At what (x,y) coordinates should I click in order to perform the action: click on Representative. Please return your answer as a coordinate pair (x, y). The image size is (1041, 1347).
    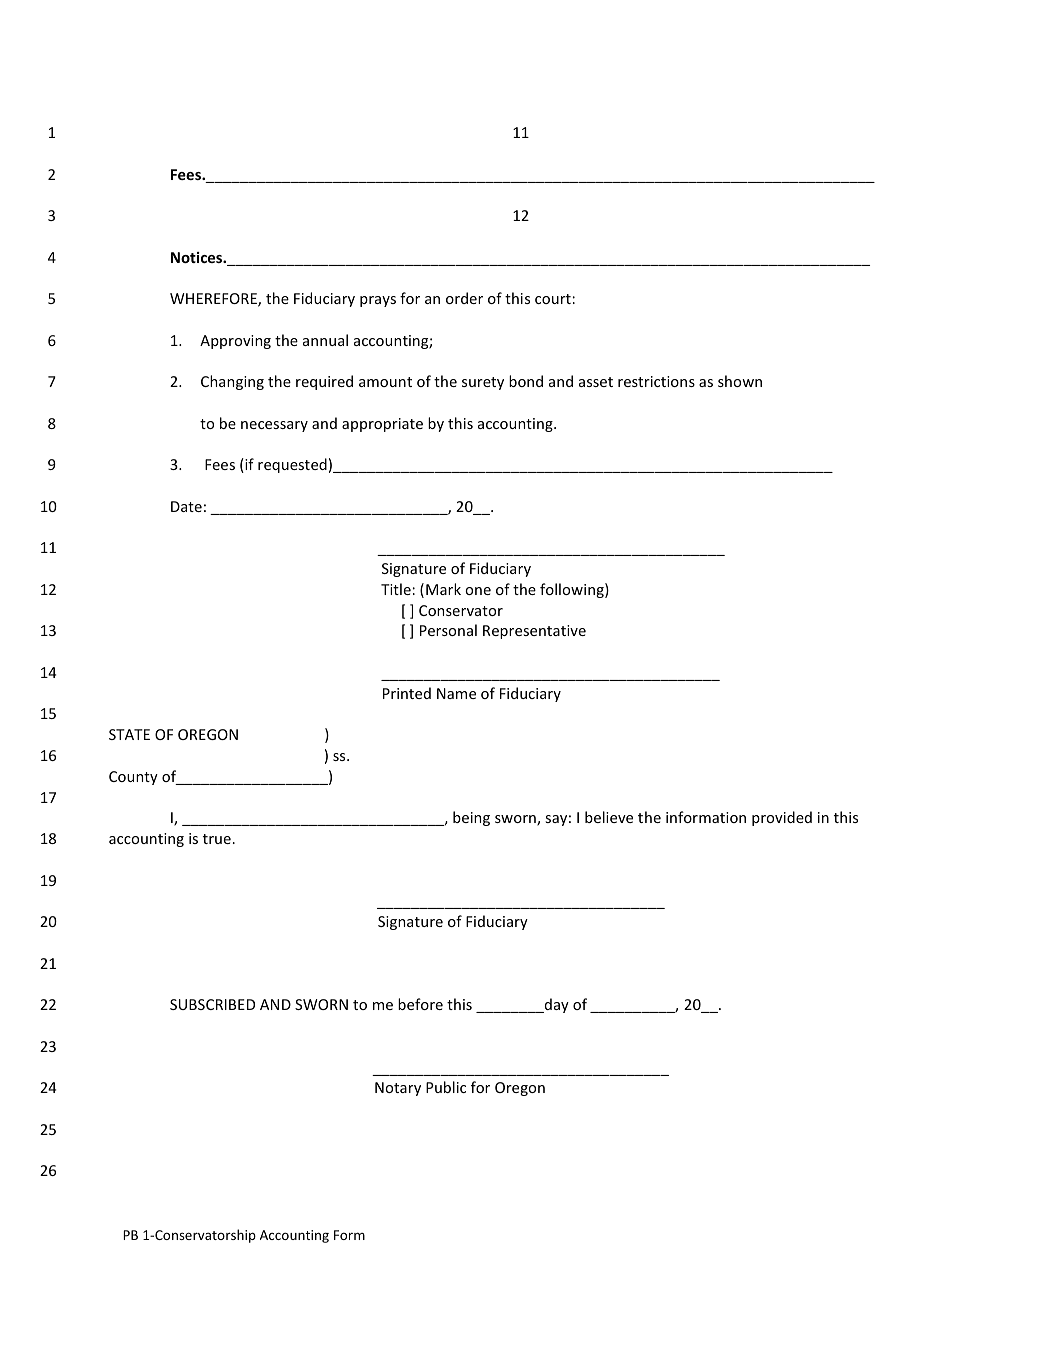
    Looking at the image, I should click on (534, 632).
